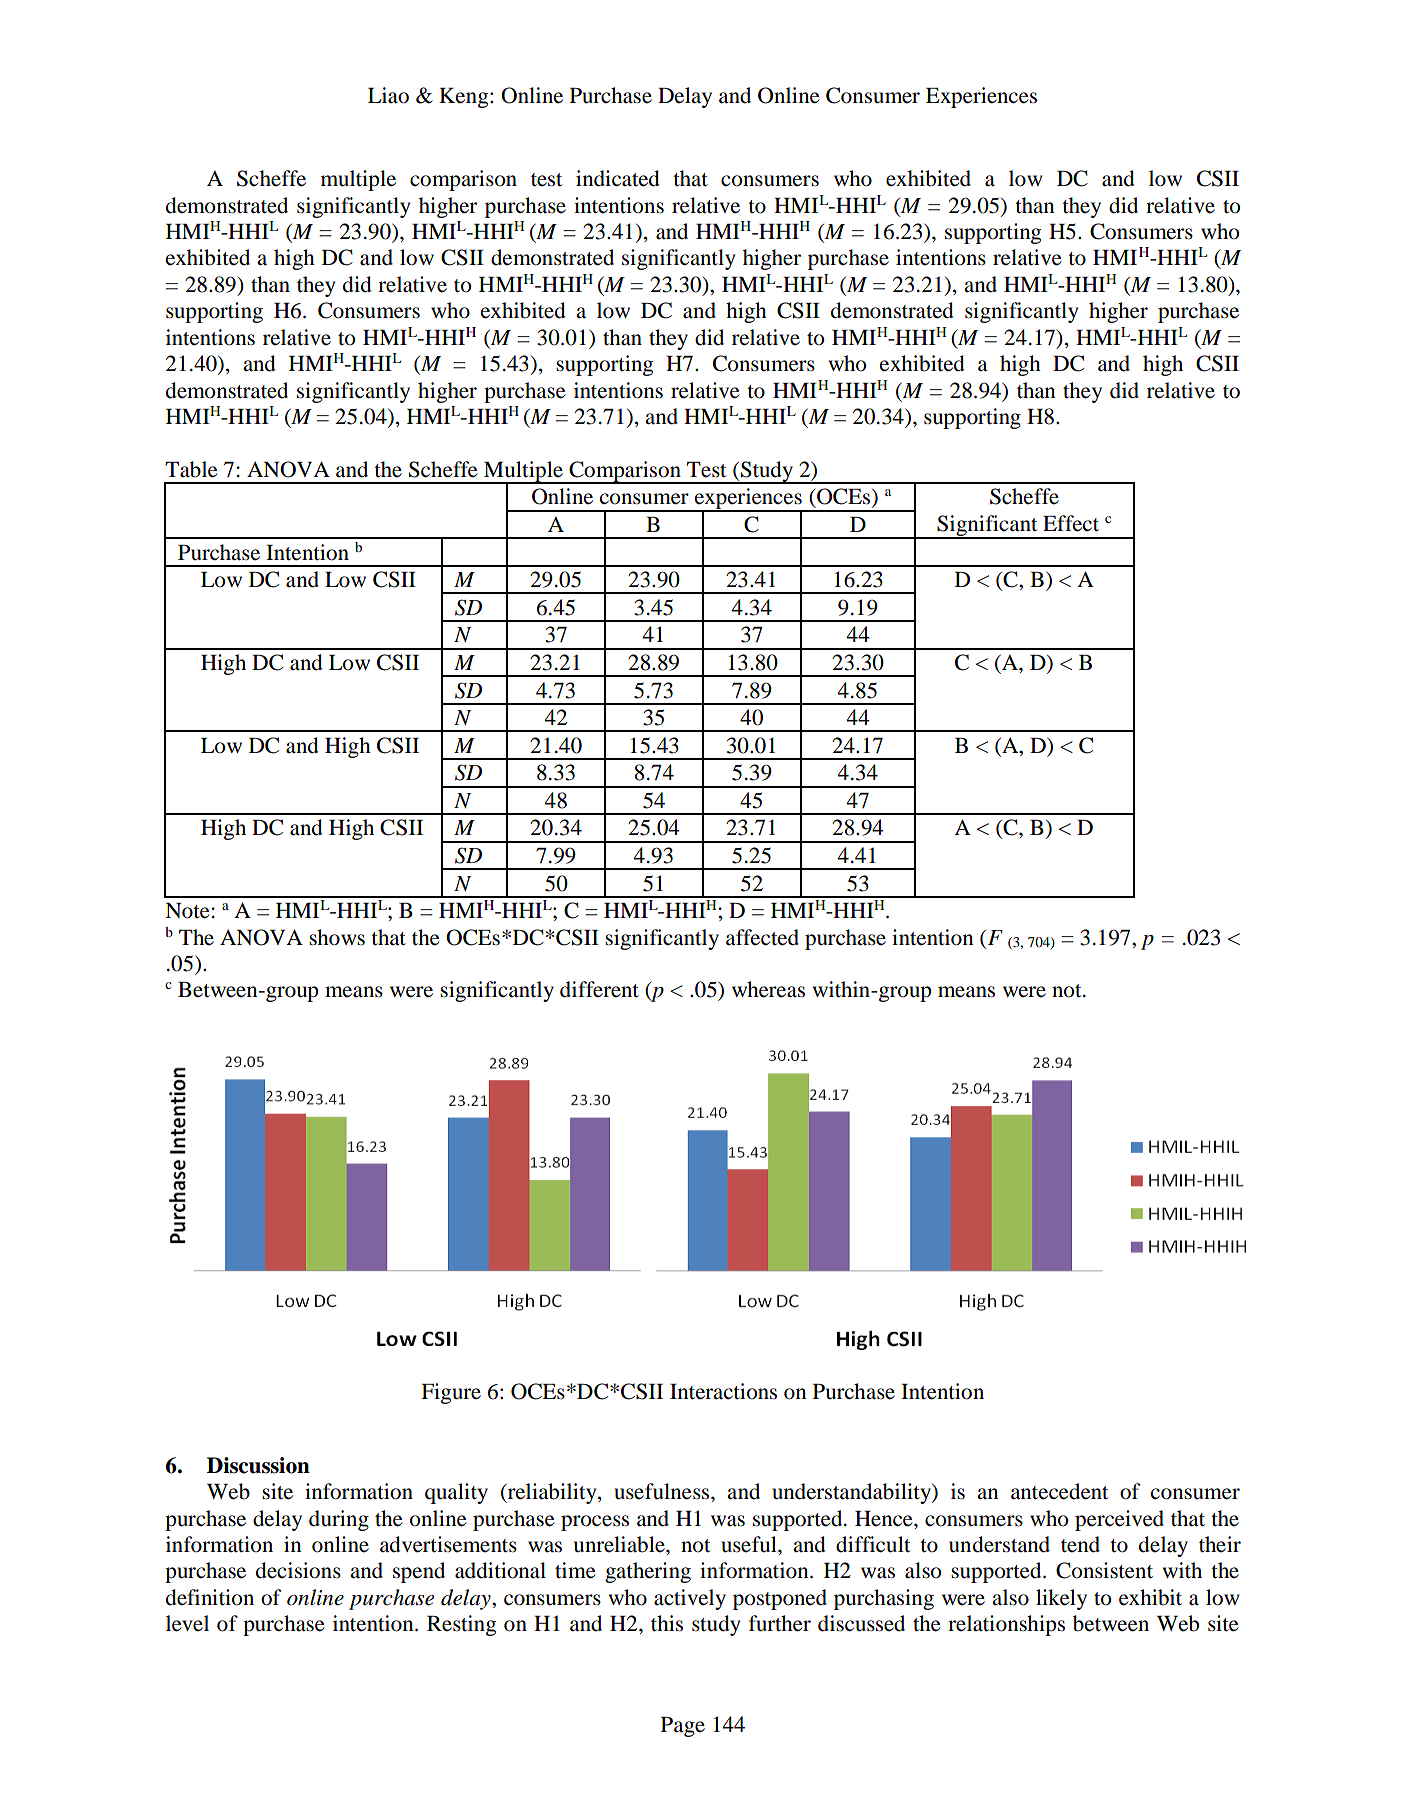  What do you see at coordinates (191, 469) in the document?
I see `Table` at bounding box center [191, 469].
